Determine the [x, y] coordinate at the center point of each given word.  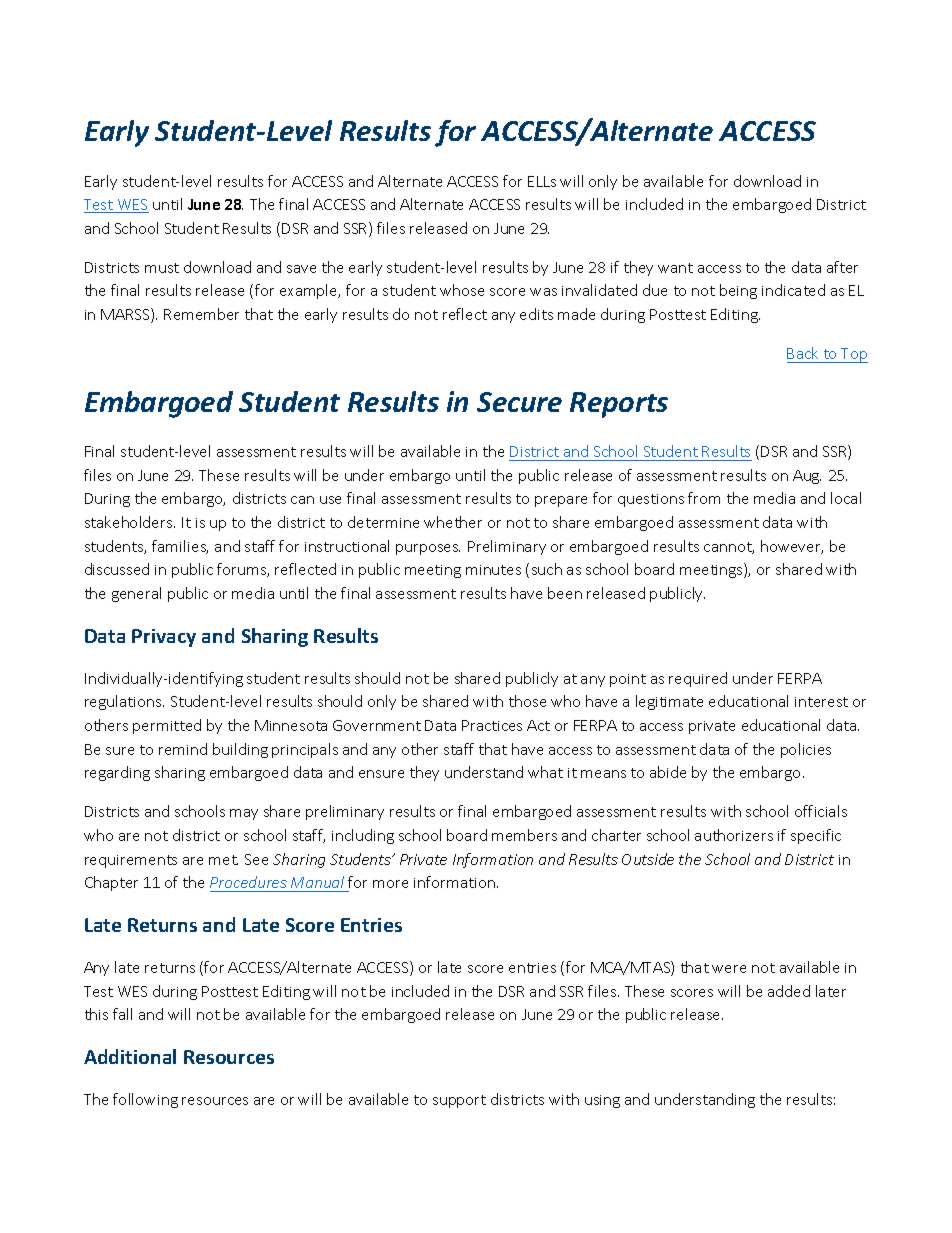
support [459, 1101]
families [180, 547]
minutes [493, 570]
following [145, 1100]
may [244, 814]
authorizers [734, 835]
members [524, 835]
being [738, 291]
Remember [201, 314]
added [789, 991]
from [704, 498]
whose [462, 290]
